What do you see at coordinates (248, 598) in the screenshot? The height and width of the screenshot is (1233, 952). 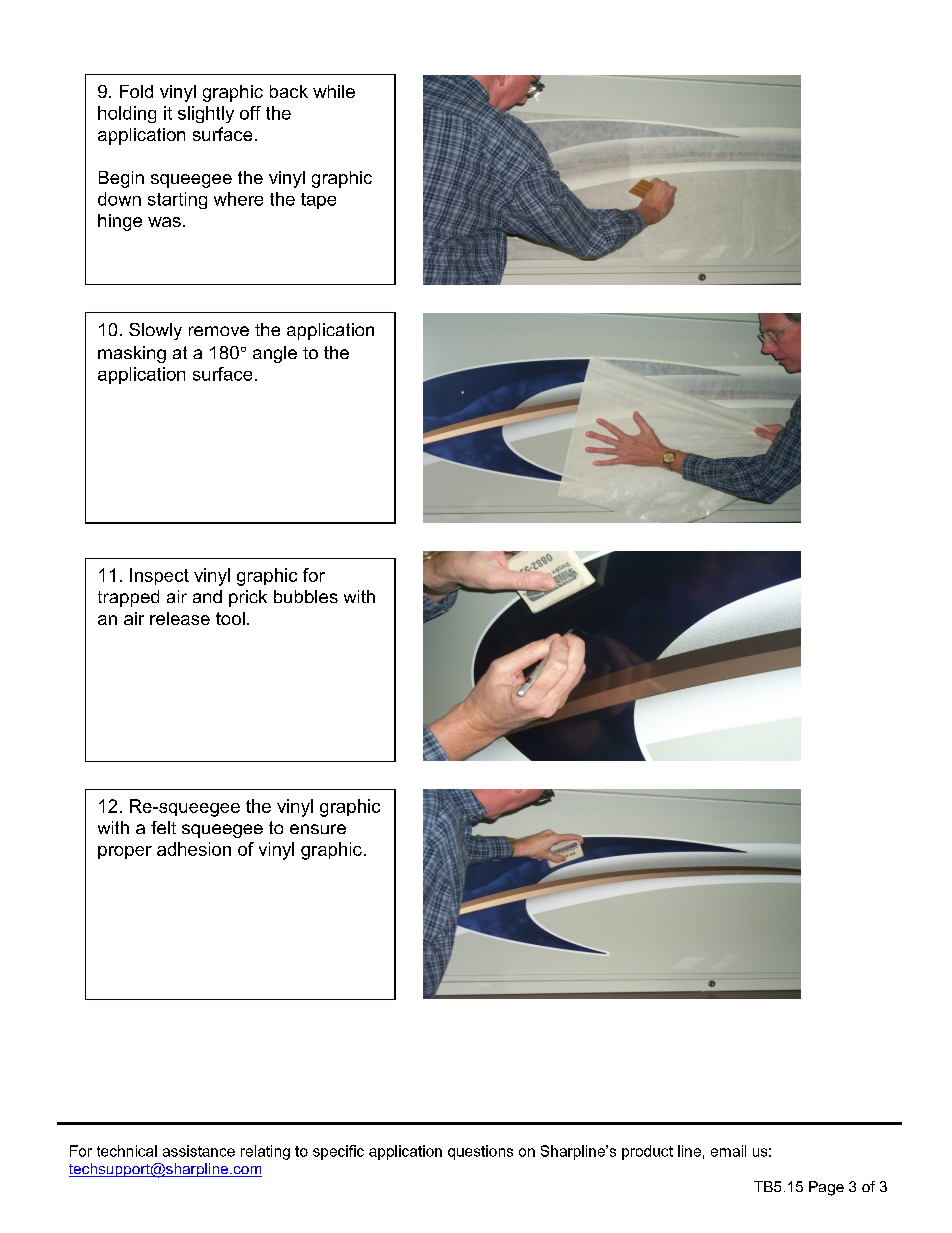 I see `prick` at bounding box center [248, 598].
